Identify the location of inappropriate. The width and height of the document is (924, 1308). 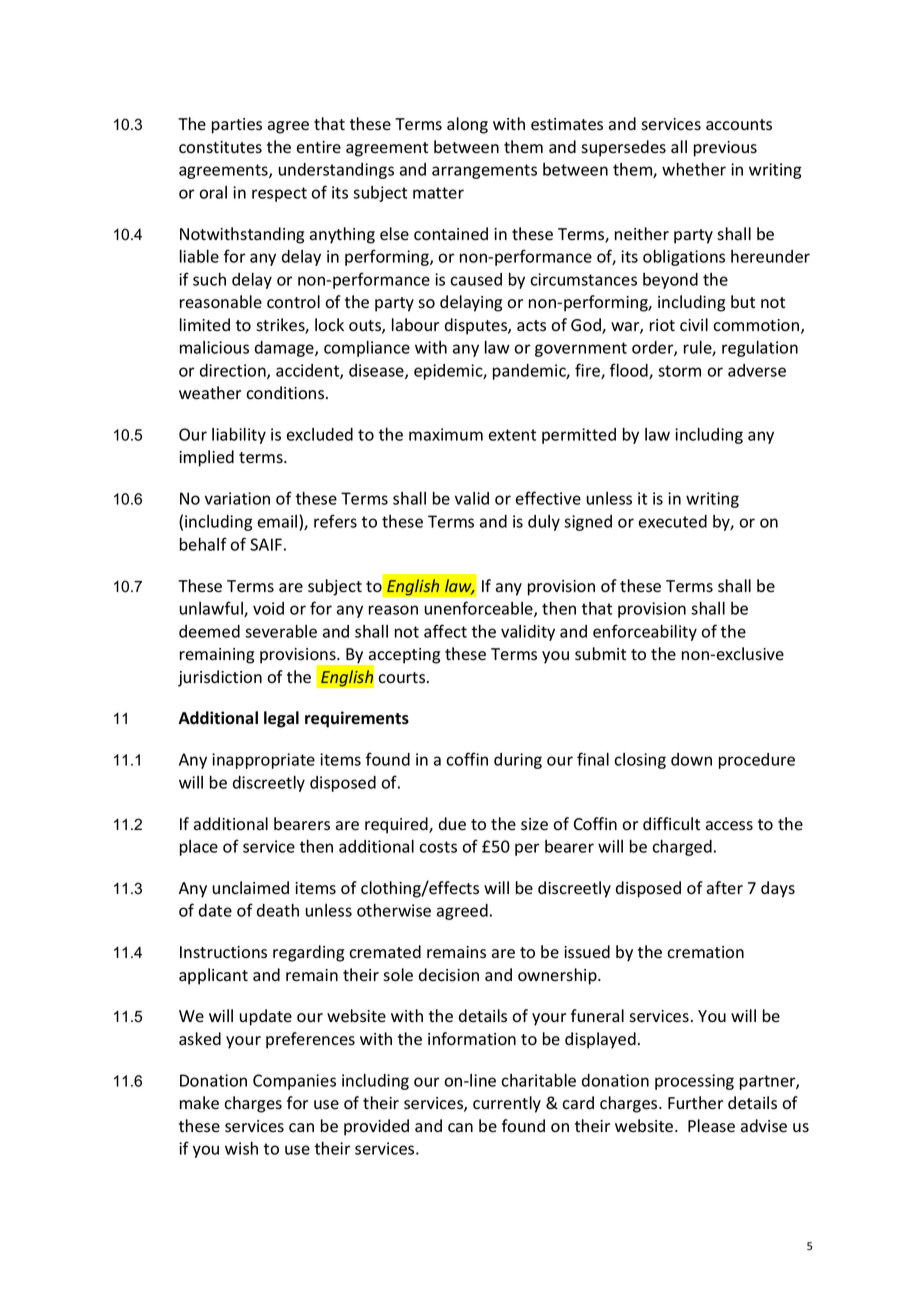
(263, 761).
